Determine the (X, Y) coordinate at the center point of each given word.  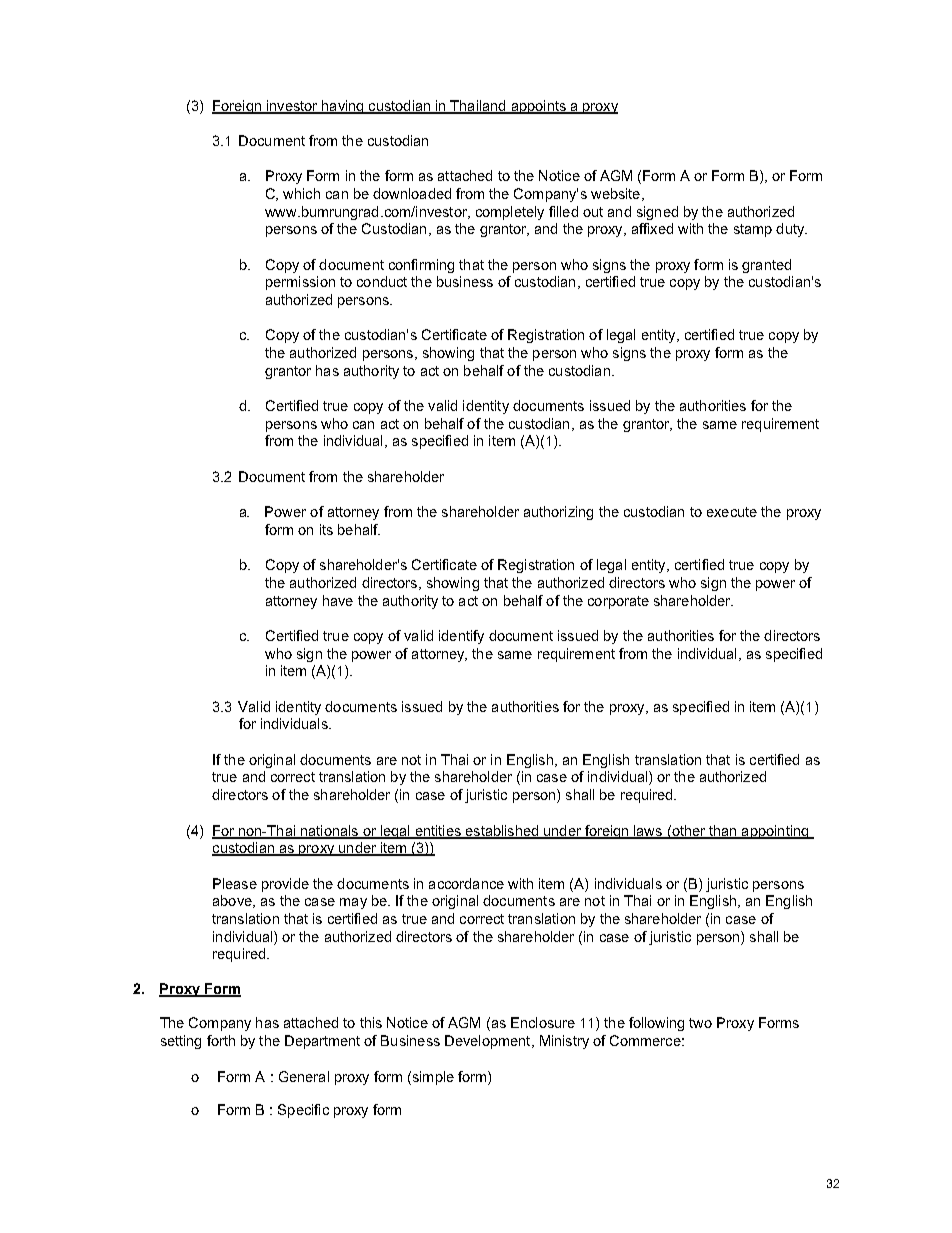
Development (489, 1042)
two (700, 1023)
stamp (753, 230)
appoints (538, 107)
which (301, 193)
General (304, 1076)
